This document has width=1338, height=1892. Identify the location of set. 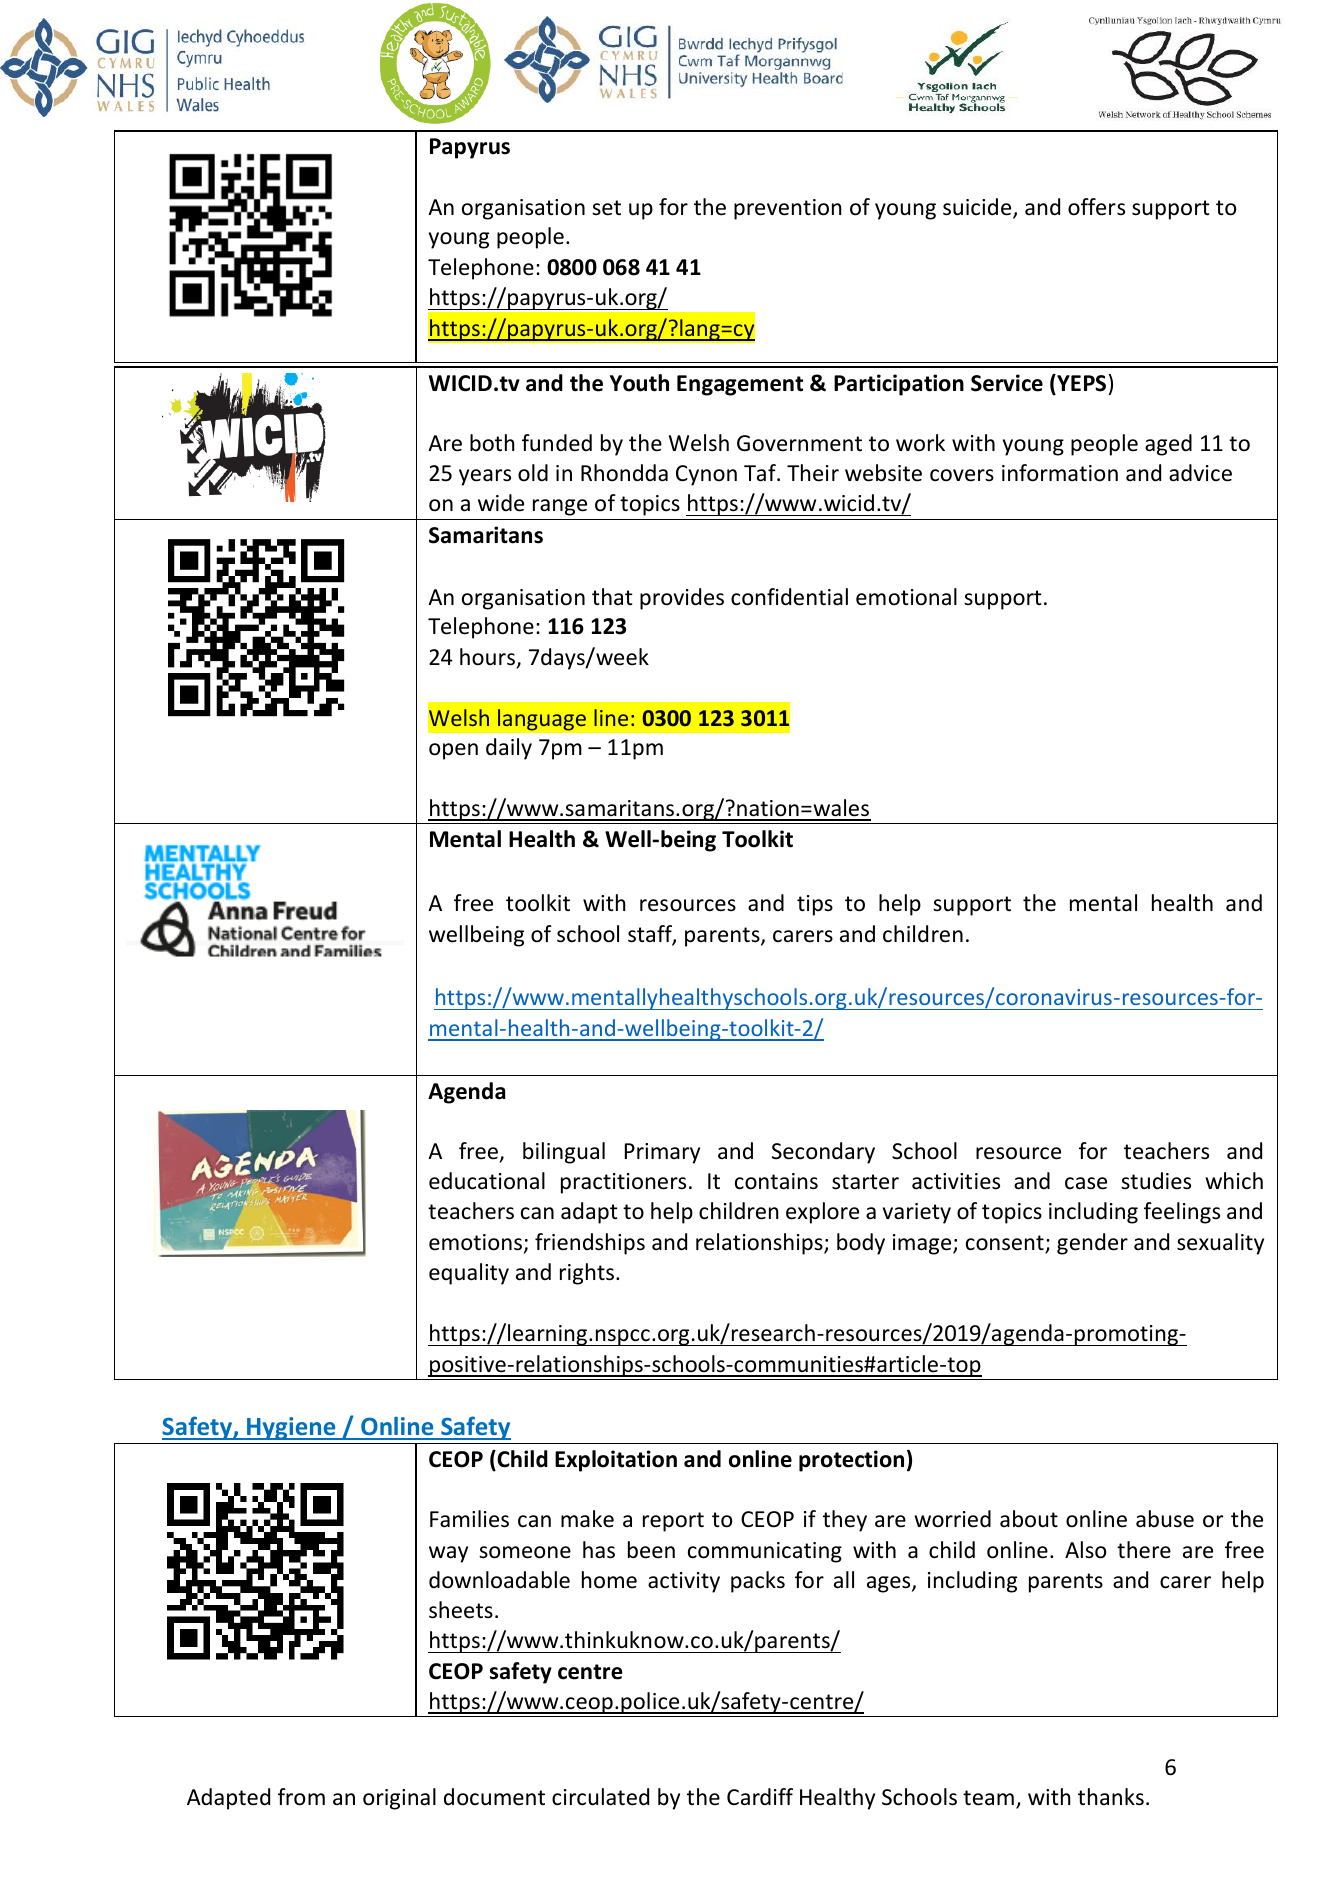
(606, 208).
